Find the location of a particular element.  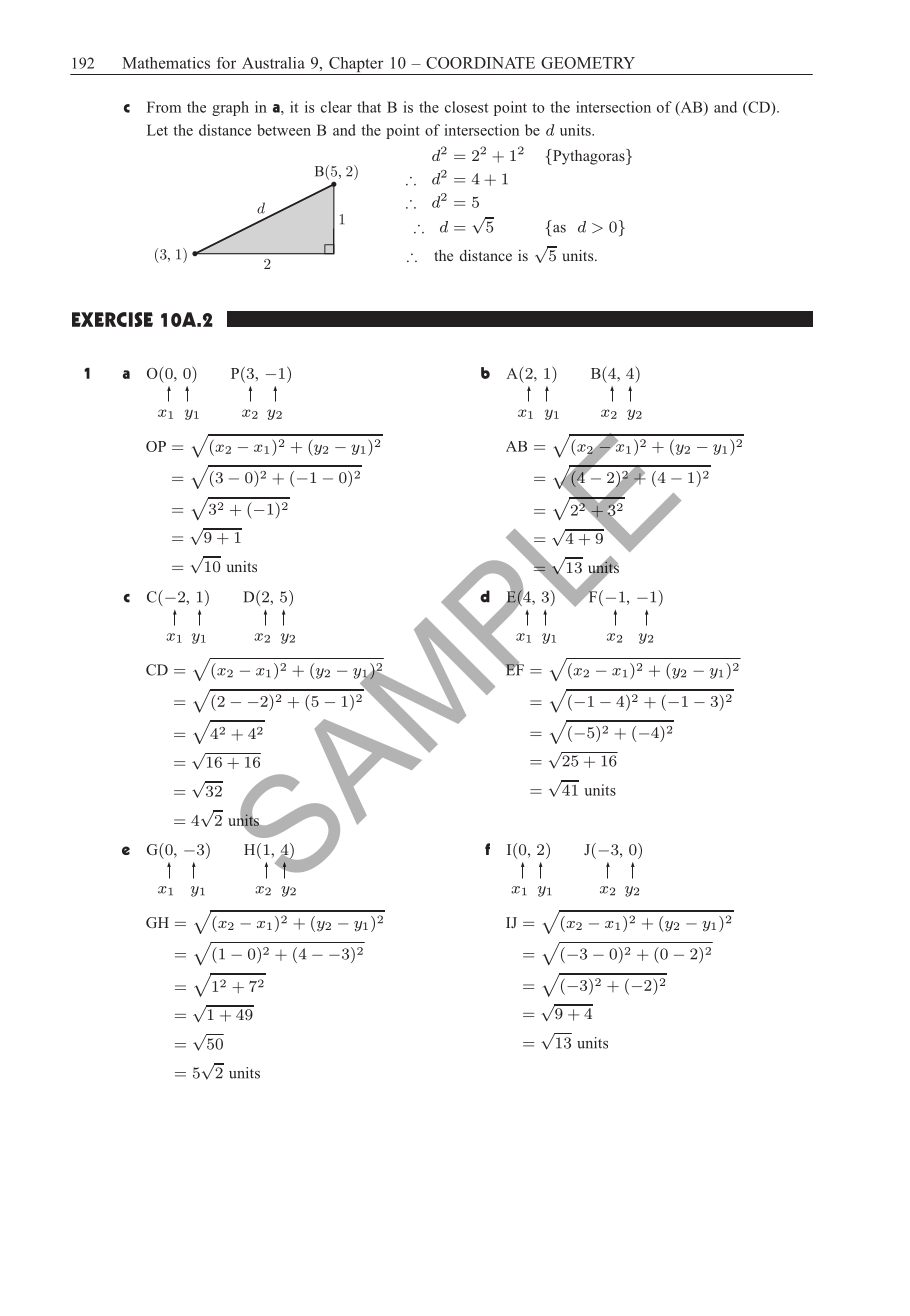

From is located at coordinates (164, 107).
